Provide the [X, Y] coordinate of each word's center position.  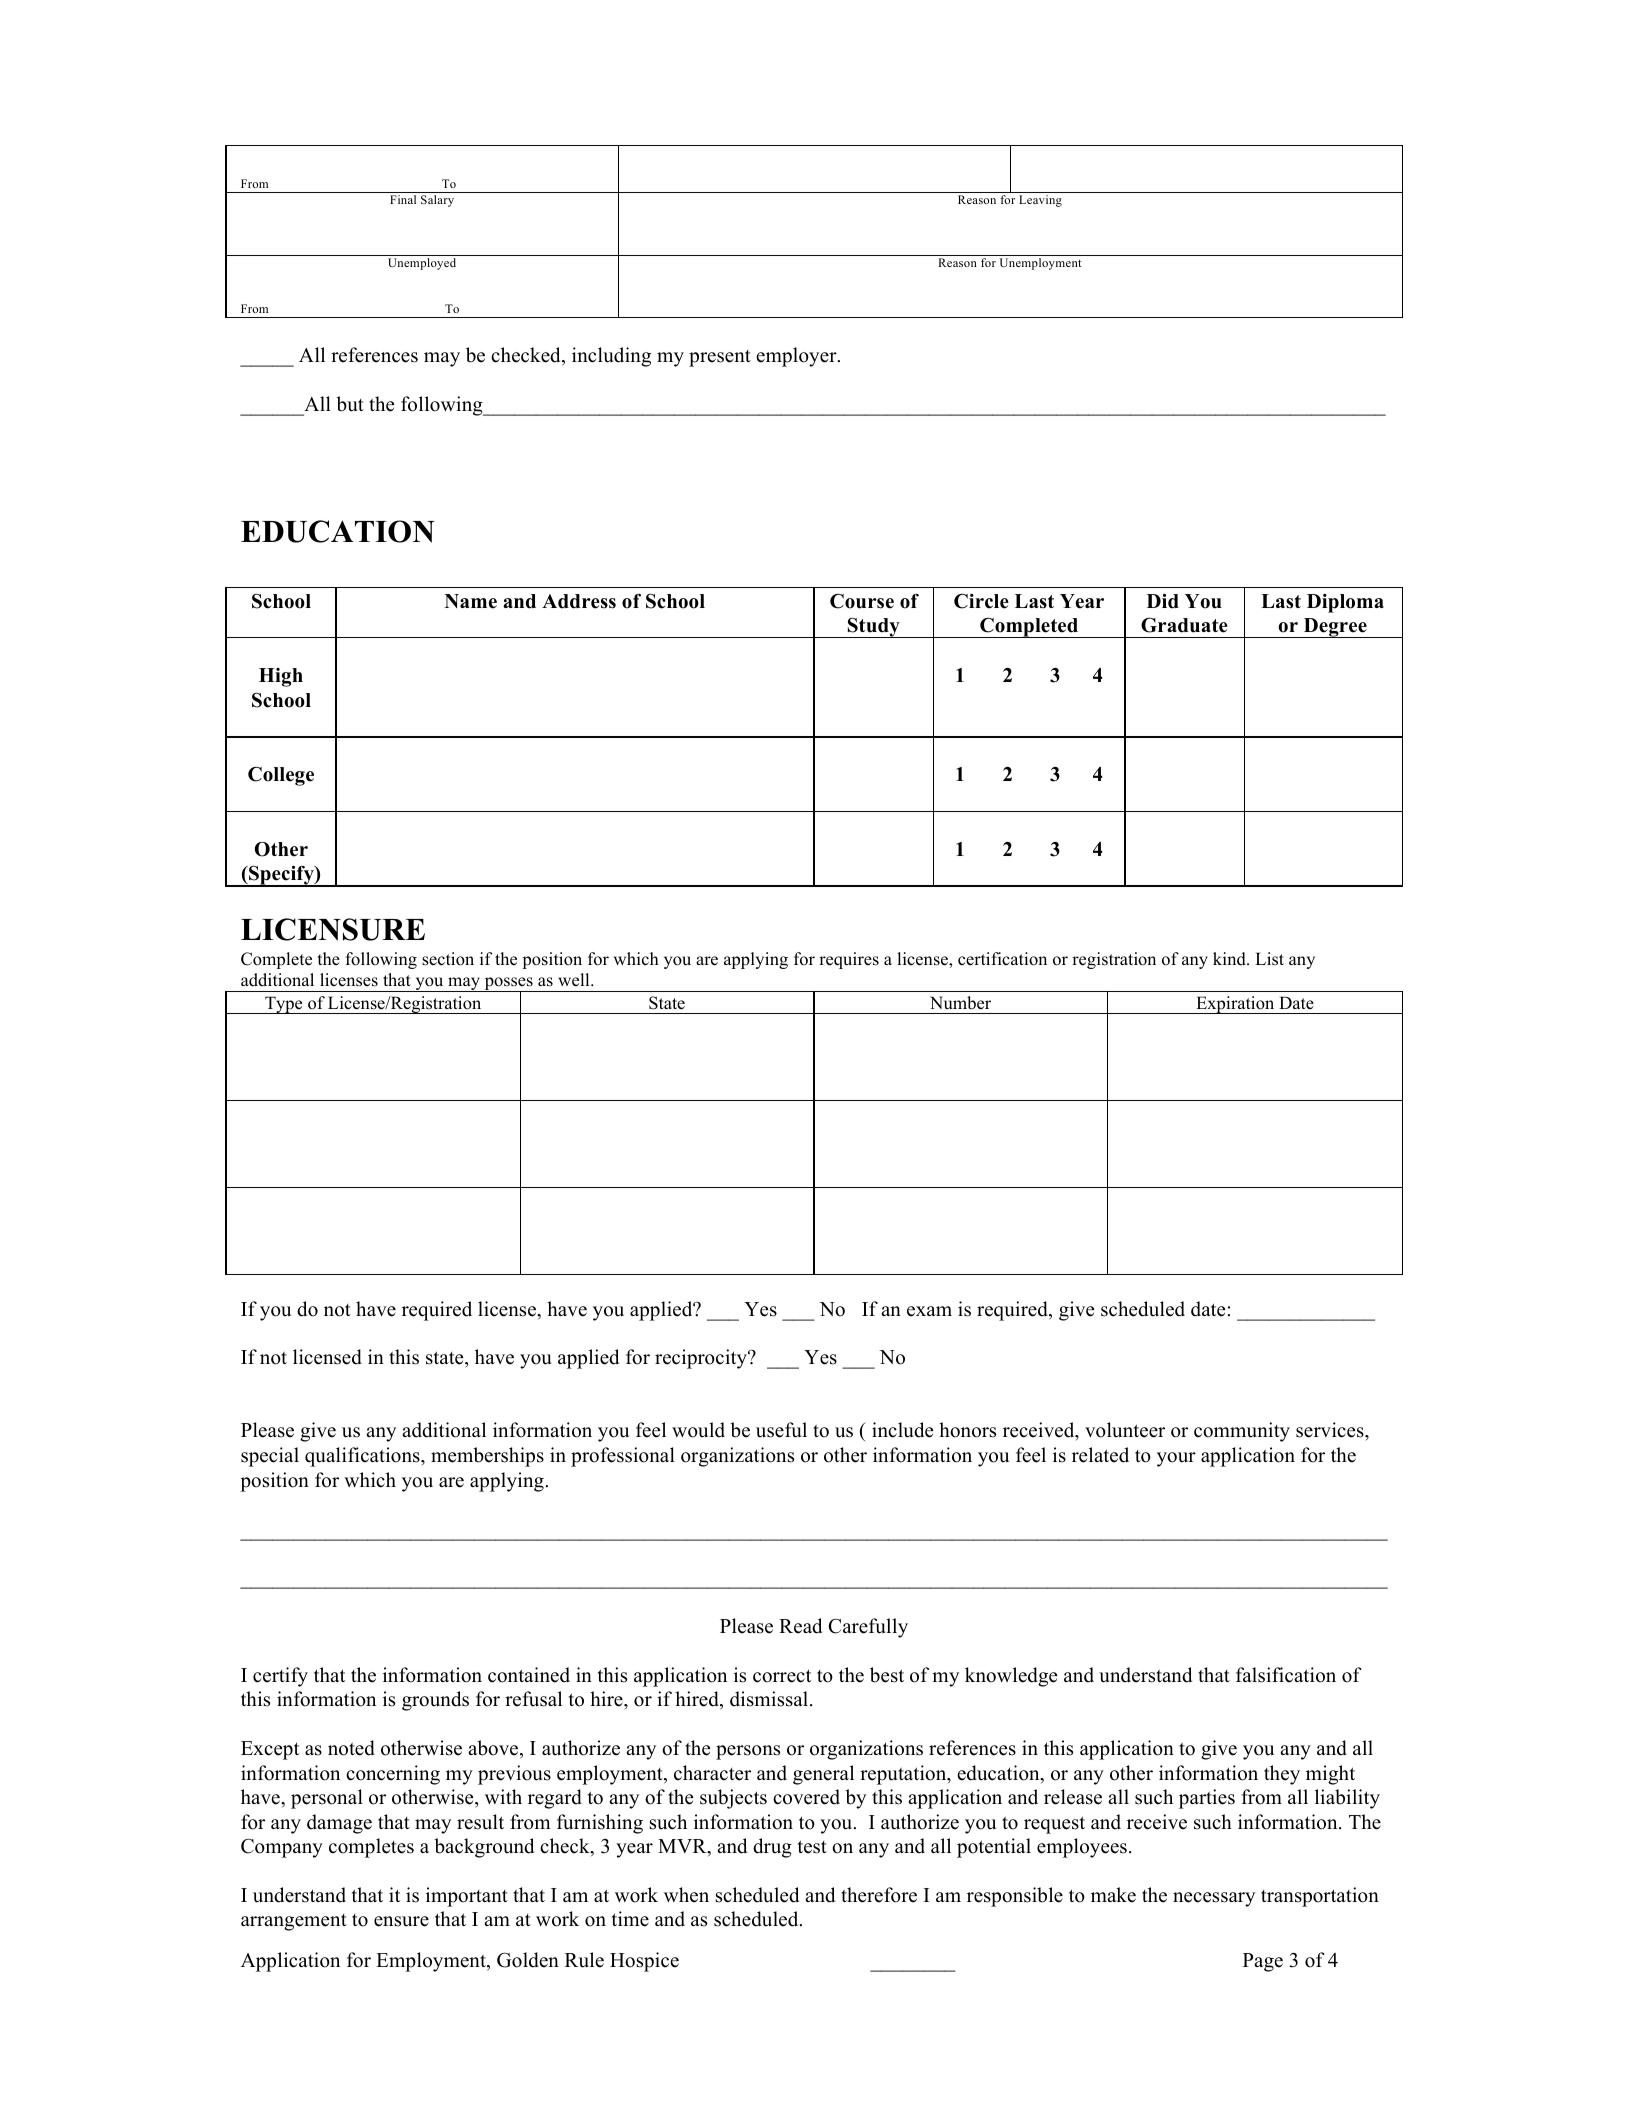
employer [797, 357]
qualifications [363, 1457]
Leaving [1040, 201]
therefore [879, 1895]
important [467, 1897]
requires [849, 960]
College [281, 776]
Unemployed [422, 264]
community [1242, 1432]
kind [1230, 959]
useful [781, 1430]
